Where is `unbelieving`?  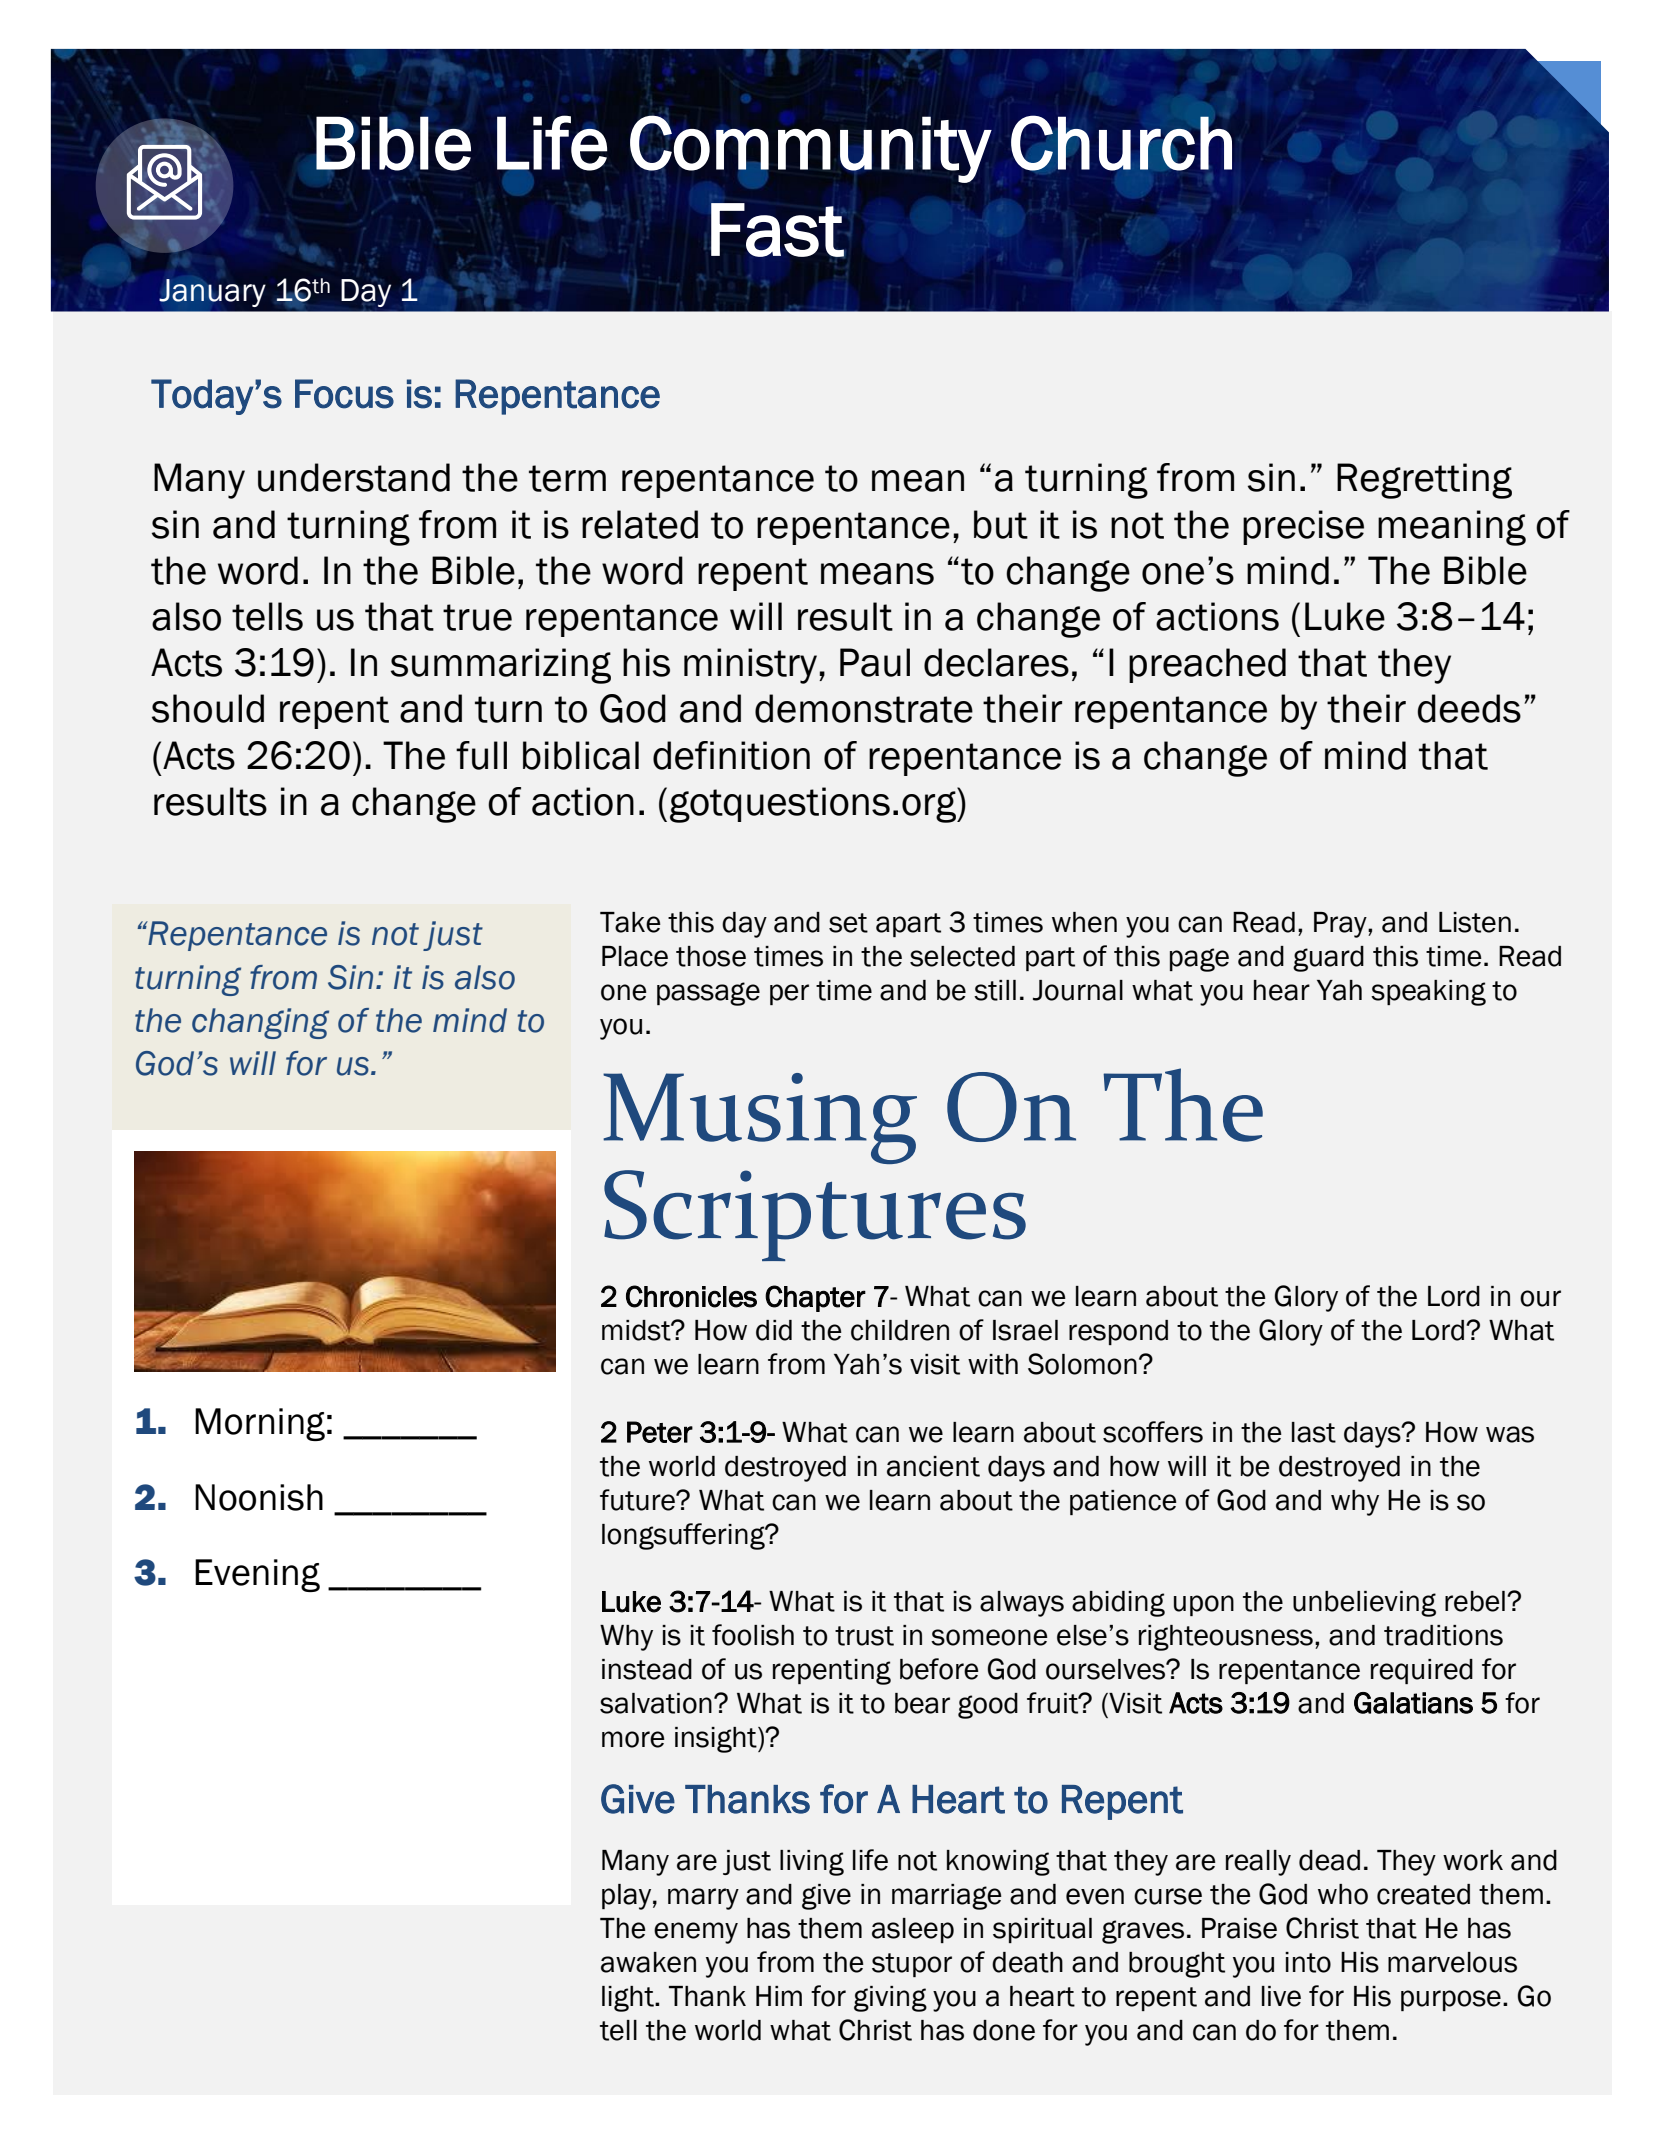 unbelieving is located at coordinates (1364, 1604).
